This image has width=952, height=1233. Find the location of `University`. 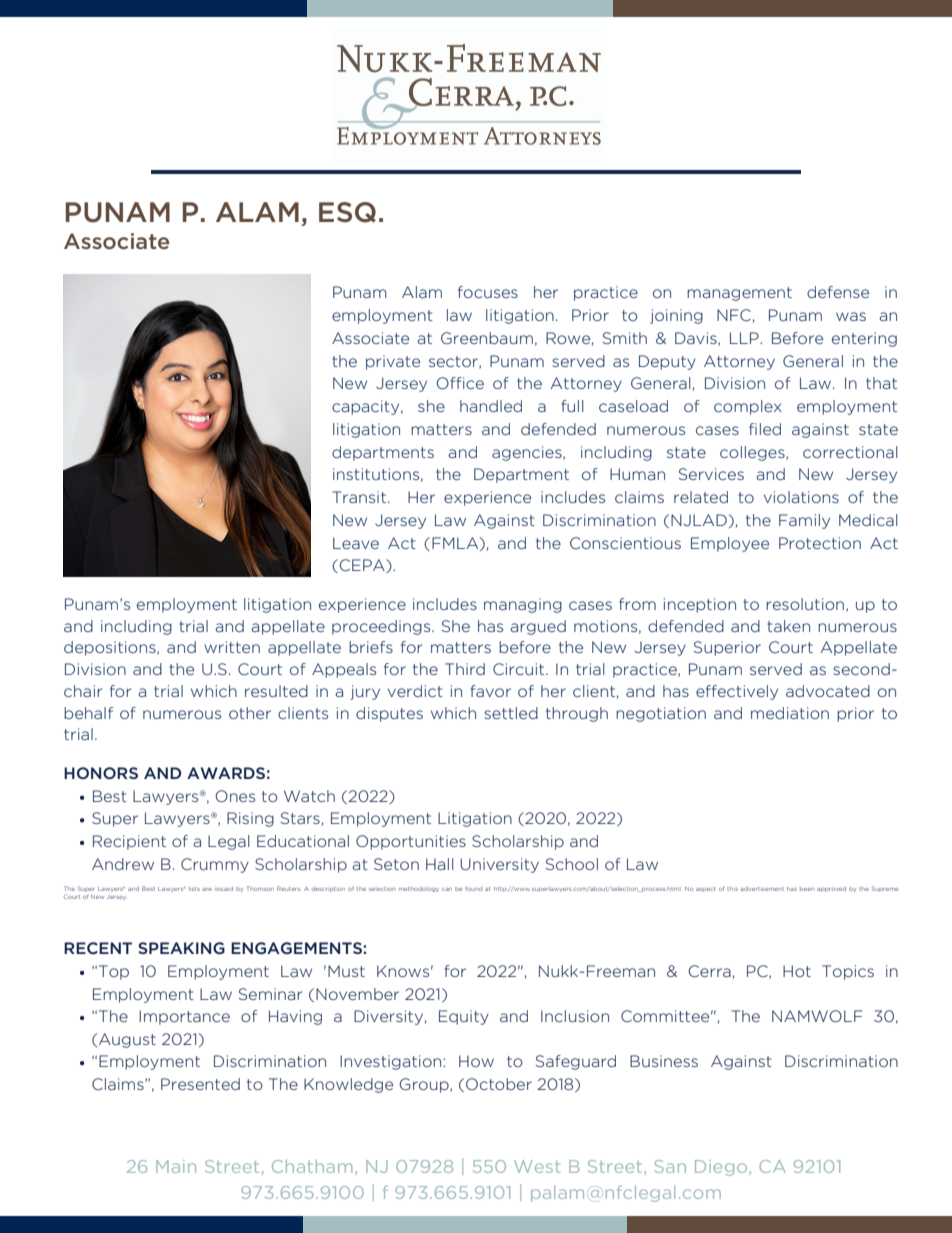

University is located at coordinates (499, 865).
